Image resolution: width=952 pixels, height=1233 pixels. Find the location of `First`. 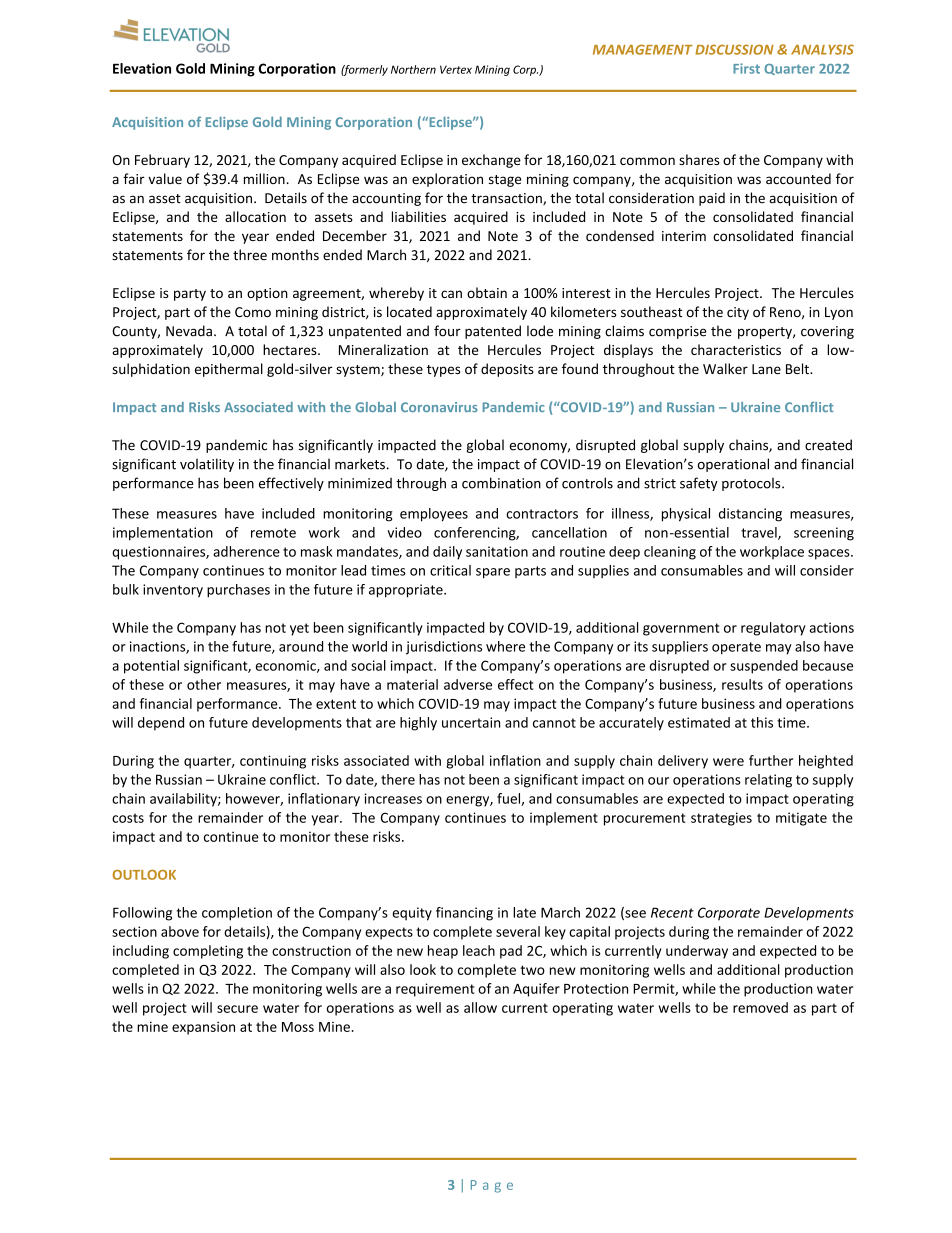

First is located at coordinates (746, 68).
